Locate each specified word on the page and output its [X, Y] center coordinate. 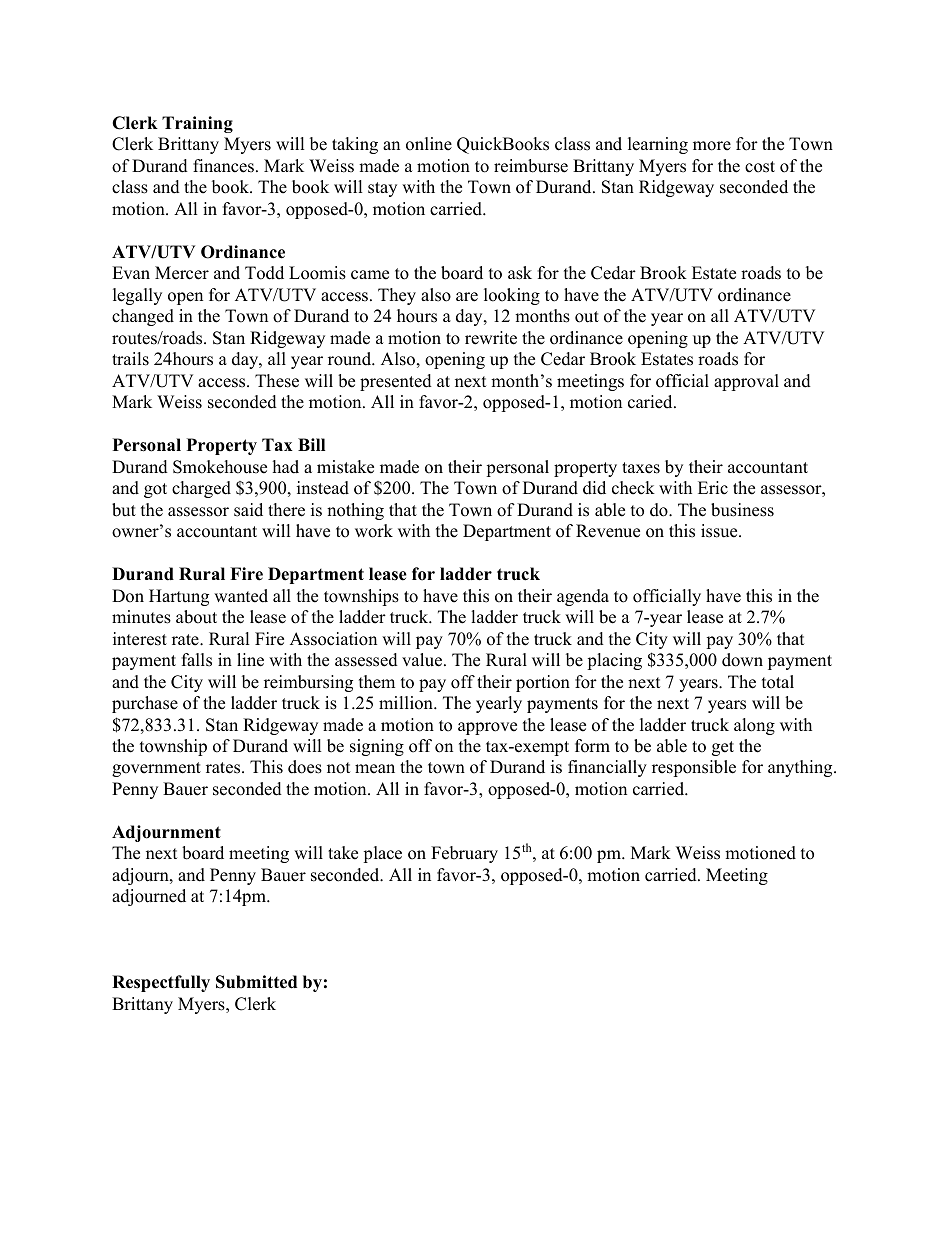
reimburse [531, 166]
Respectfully [161, 983]
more [712, 146]
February [464, 854]
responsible [694, 768]
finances [225, 166]
